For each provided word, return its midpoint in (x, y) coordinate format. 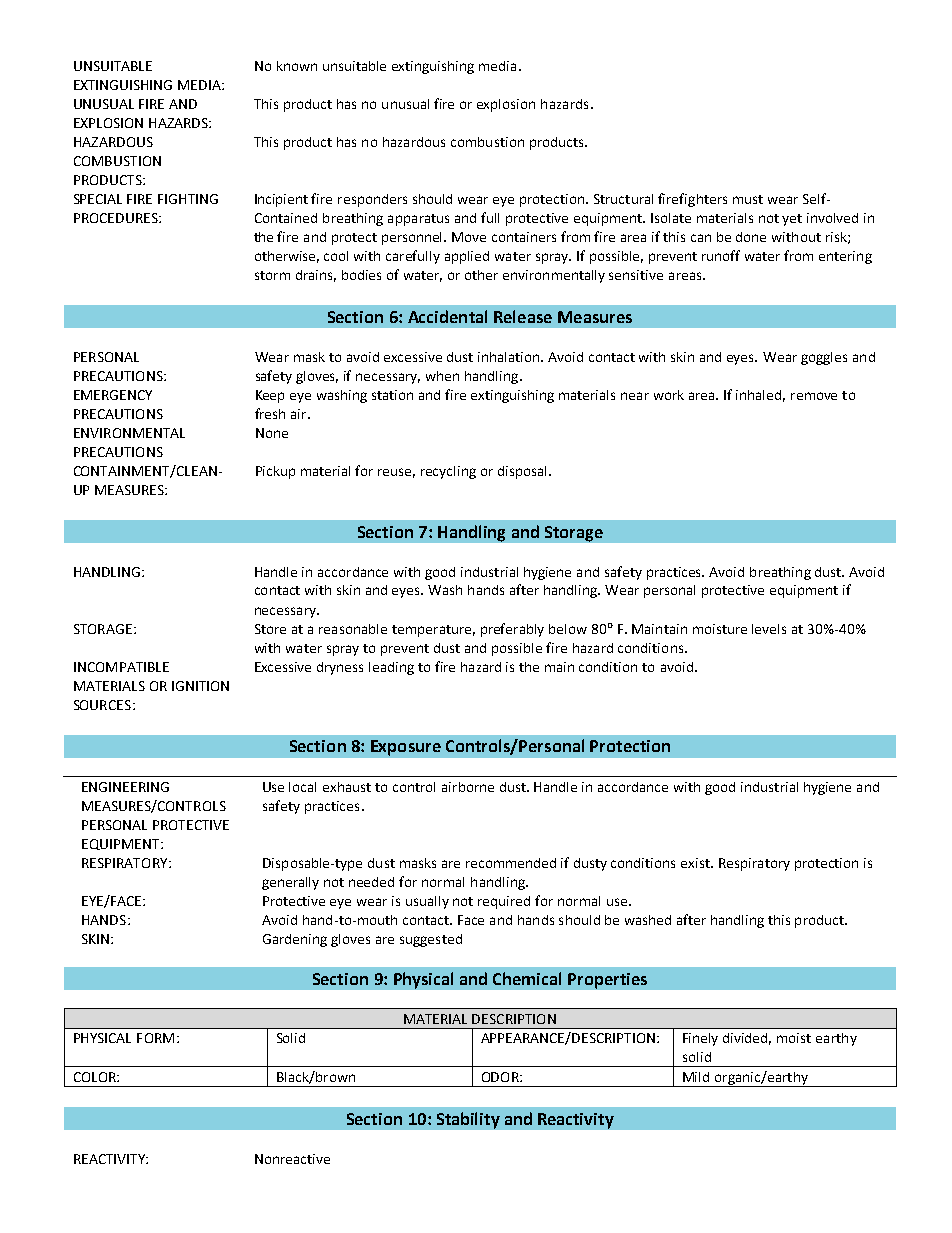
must (748, 199)
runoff (721, 255)
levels (769, 629)
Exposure (406, 748)
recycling (448, 472)
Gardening (295, 940)
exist (696, 863)
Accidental (447, 316)
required (504, 902)
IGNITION (200, 686)
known (297, 66)
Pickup (275, 472)
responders (372, 200)
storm (272, 275)
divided (747, 1039)
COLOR (96, 1077)
